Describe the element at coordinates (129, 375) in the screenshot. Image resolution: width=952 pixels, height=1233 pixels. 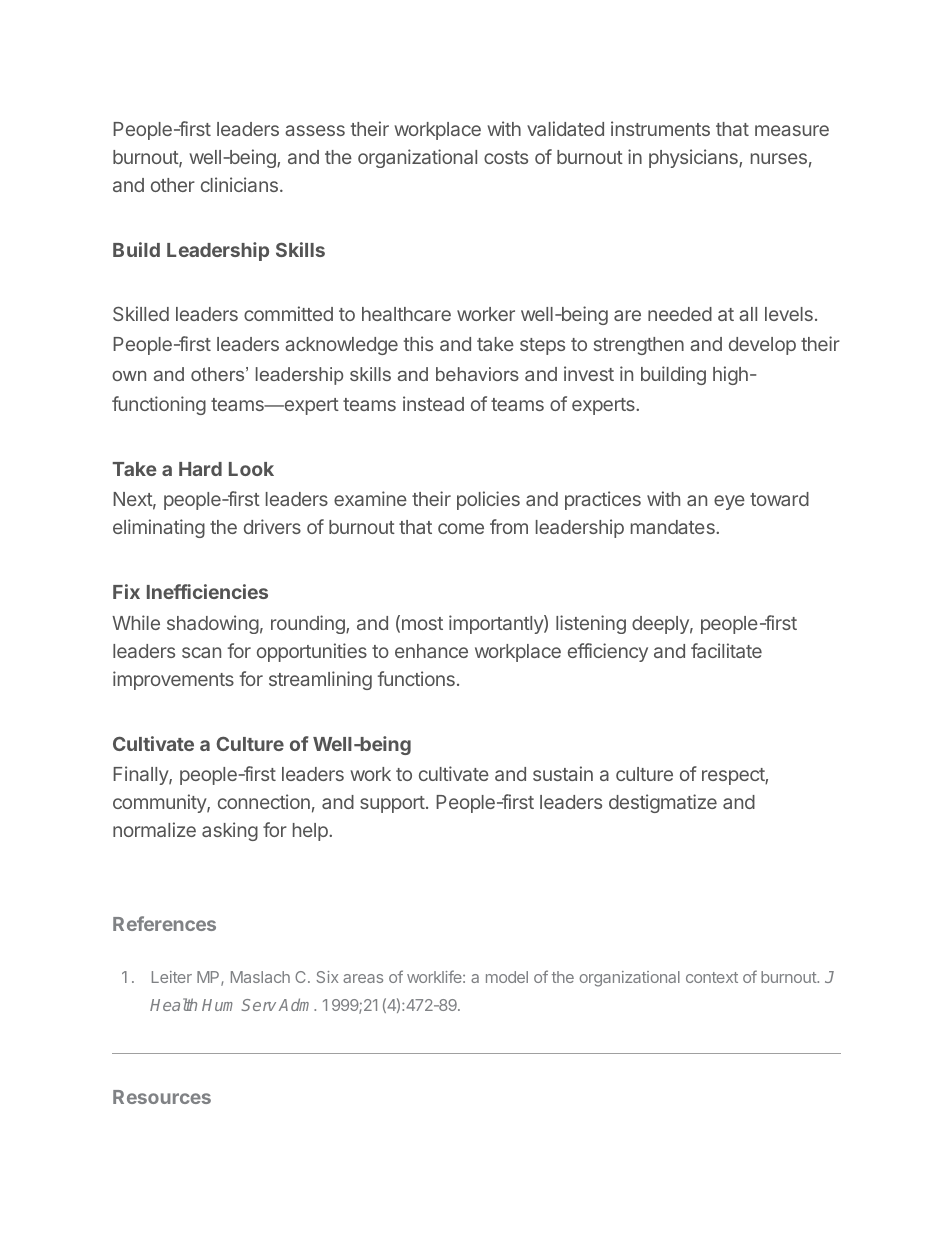
I see `own` at that location.
